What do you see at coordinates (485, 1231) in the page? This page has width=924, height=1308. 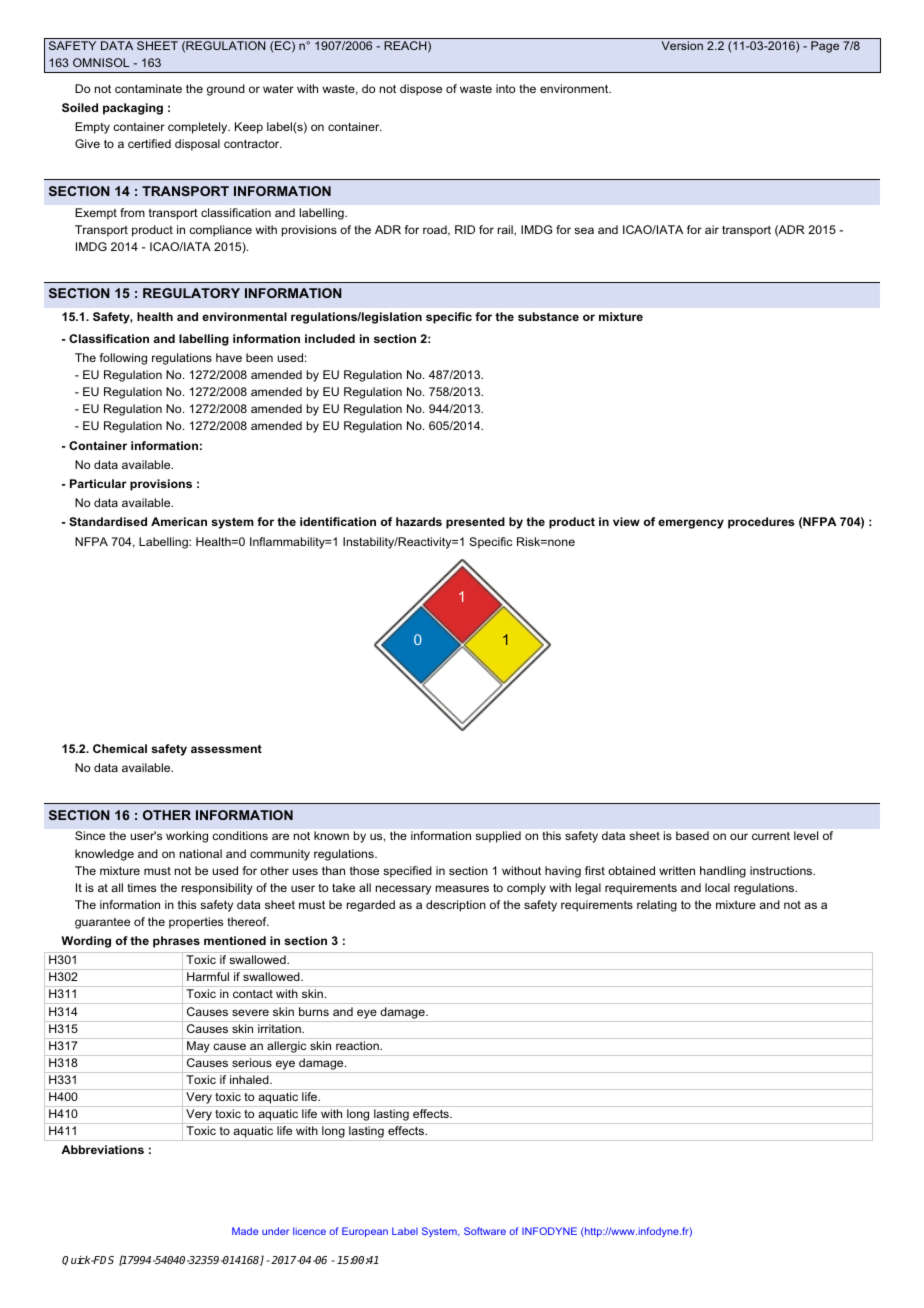 I see `Software` at bounding box center [485, 1231].
